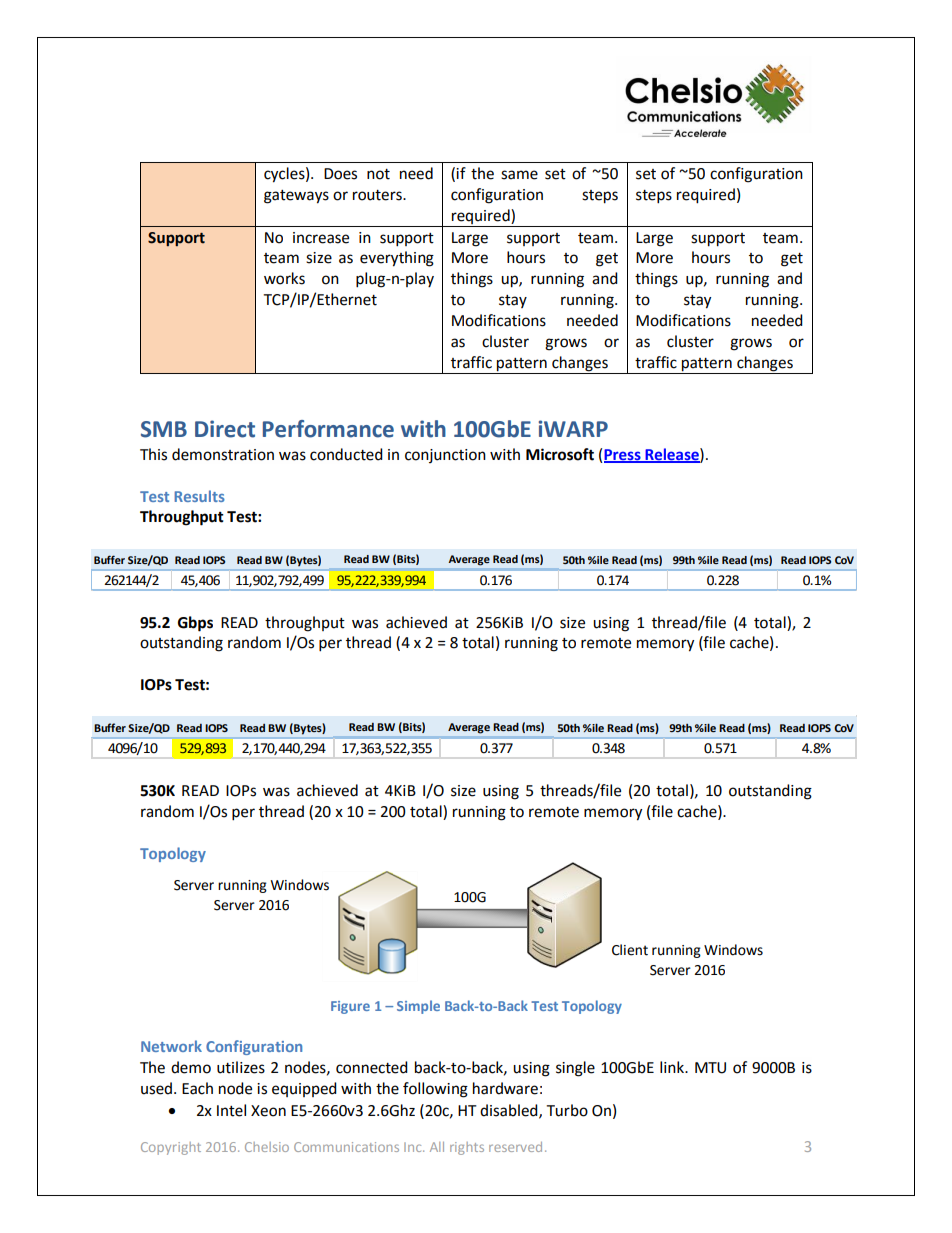  I want to click on gateways, so click(296, 197).
